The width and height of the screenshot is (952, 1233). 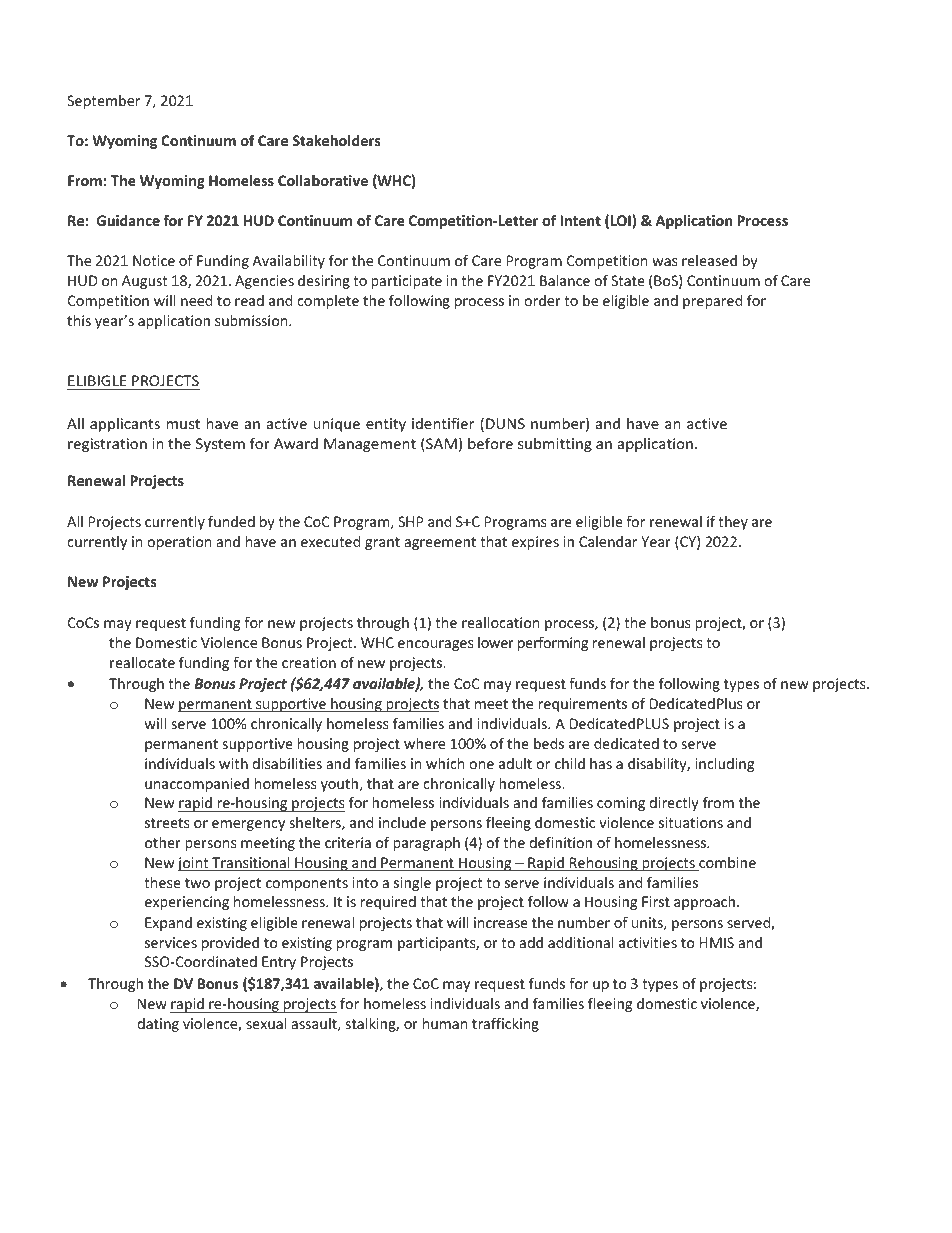 What do you see at coordinates (158, 1025) in the screenshot?
I see `dating` at bounding box center [158, 1025].
